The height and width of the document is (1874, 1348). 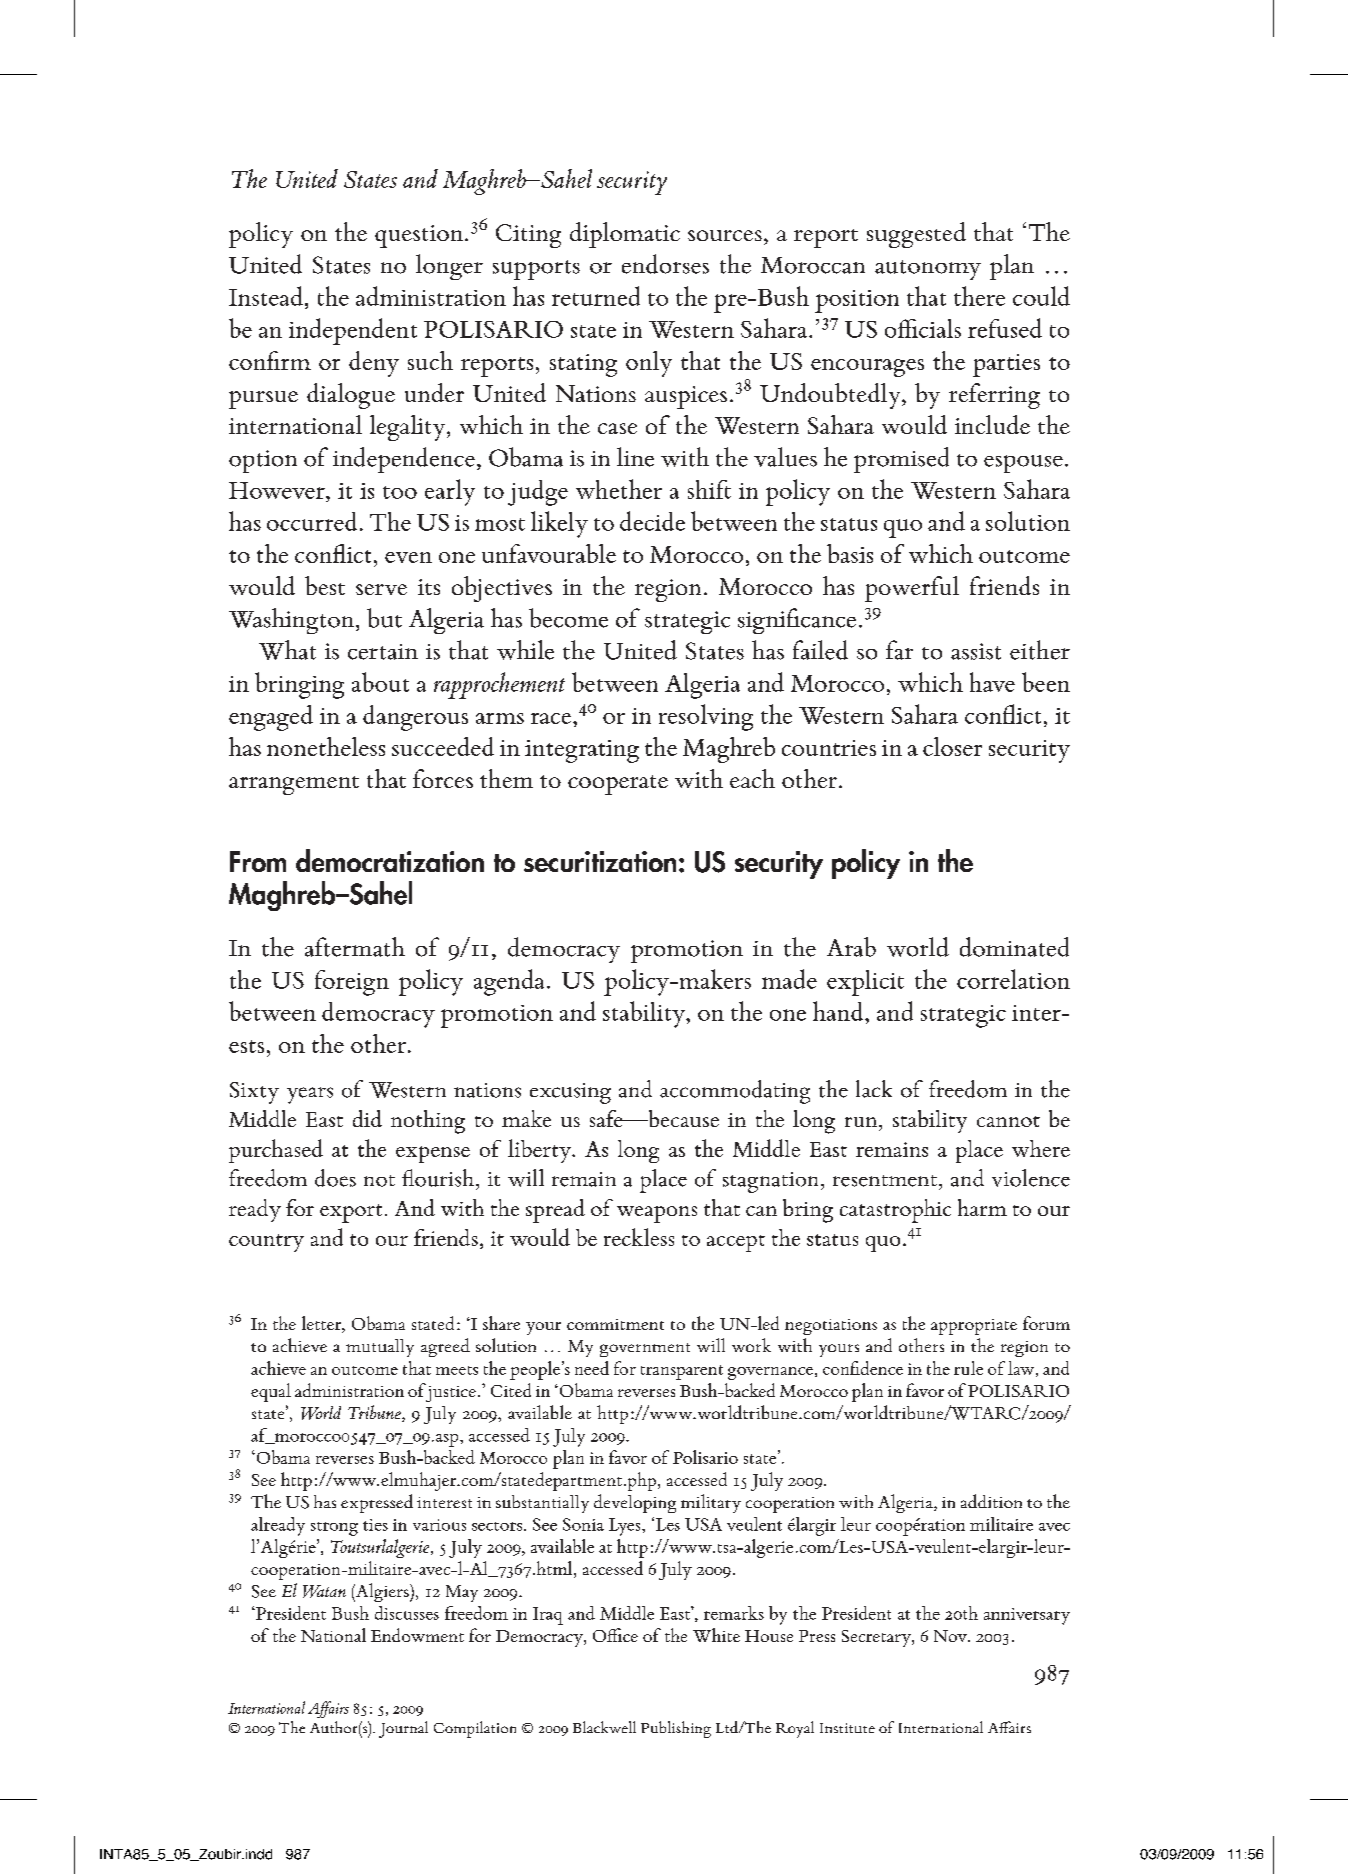 What do you see at coordinates (665, 264) in the document?
I see `endorses` at bounding box center [665, 264].
